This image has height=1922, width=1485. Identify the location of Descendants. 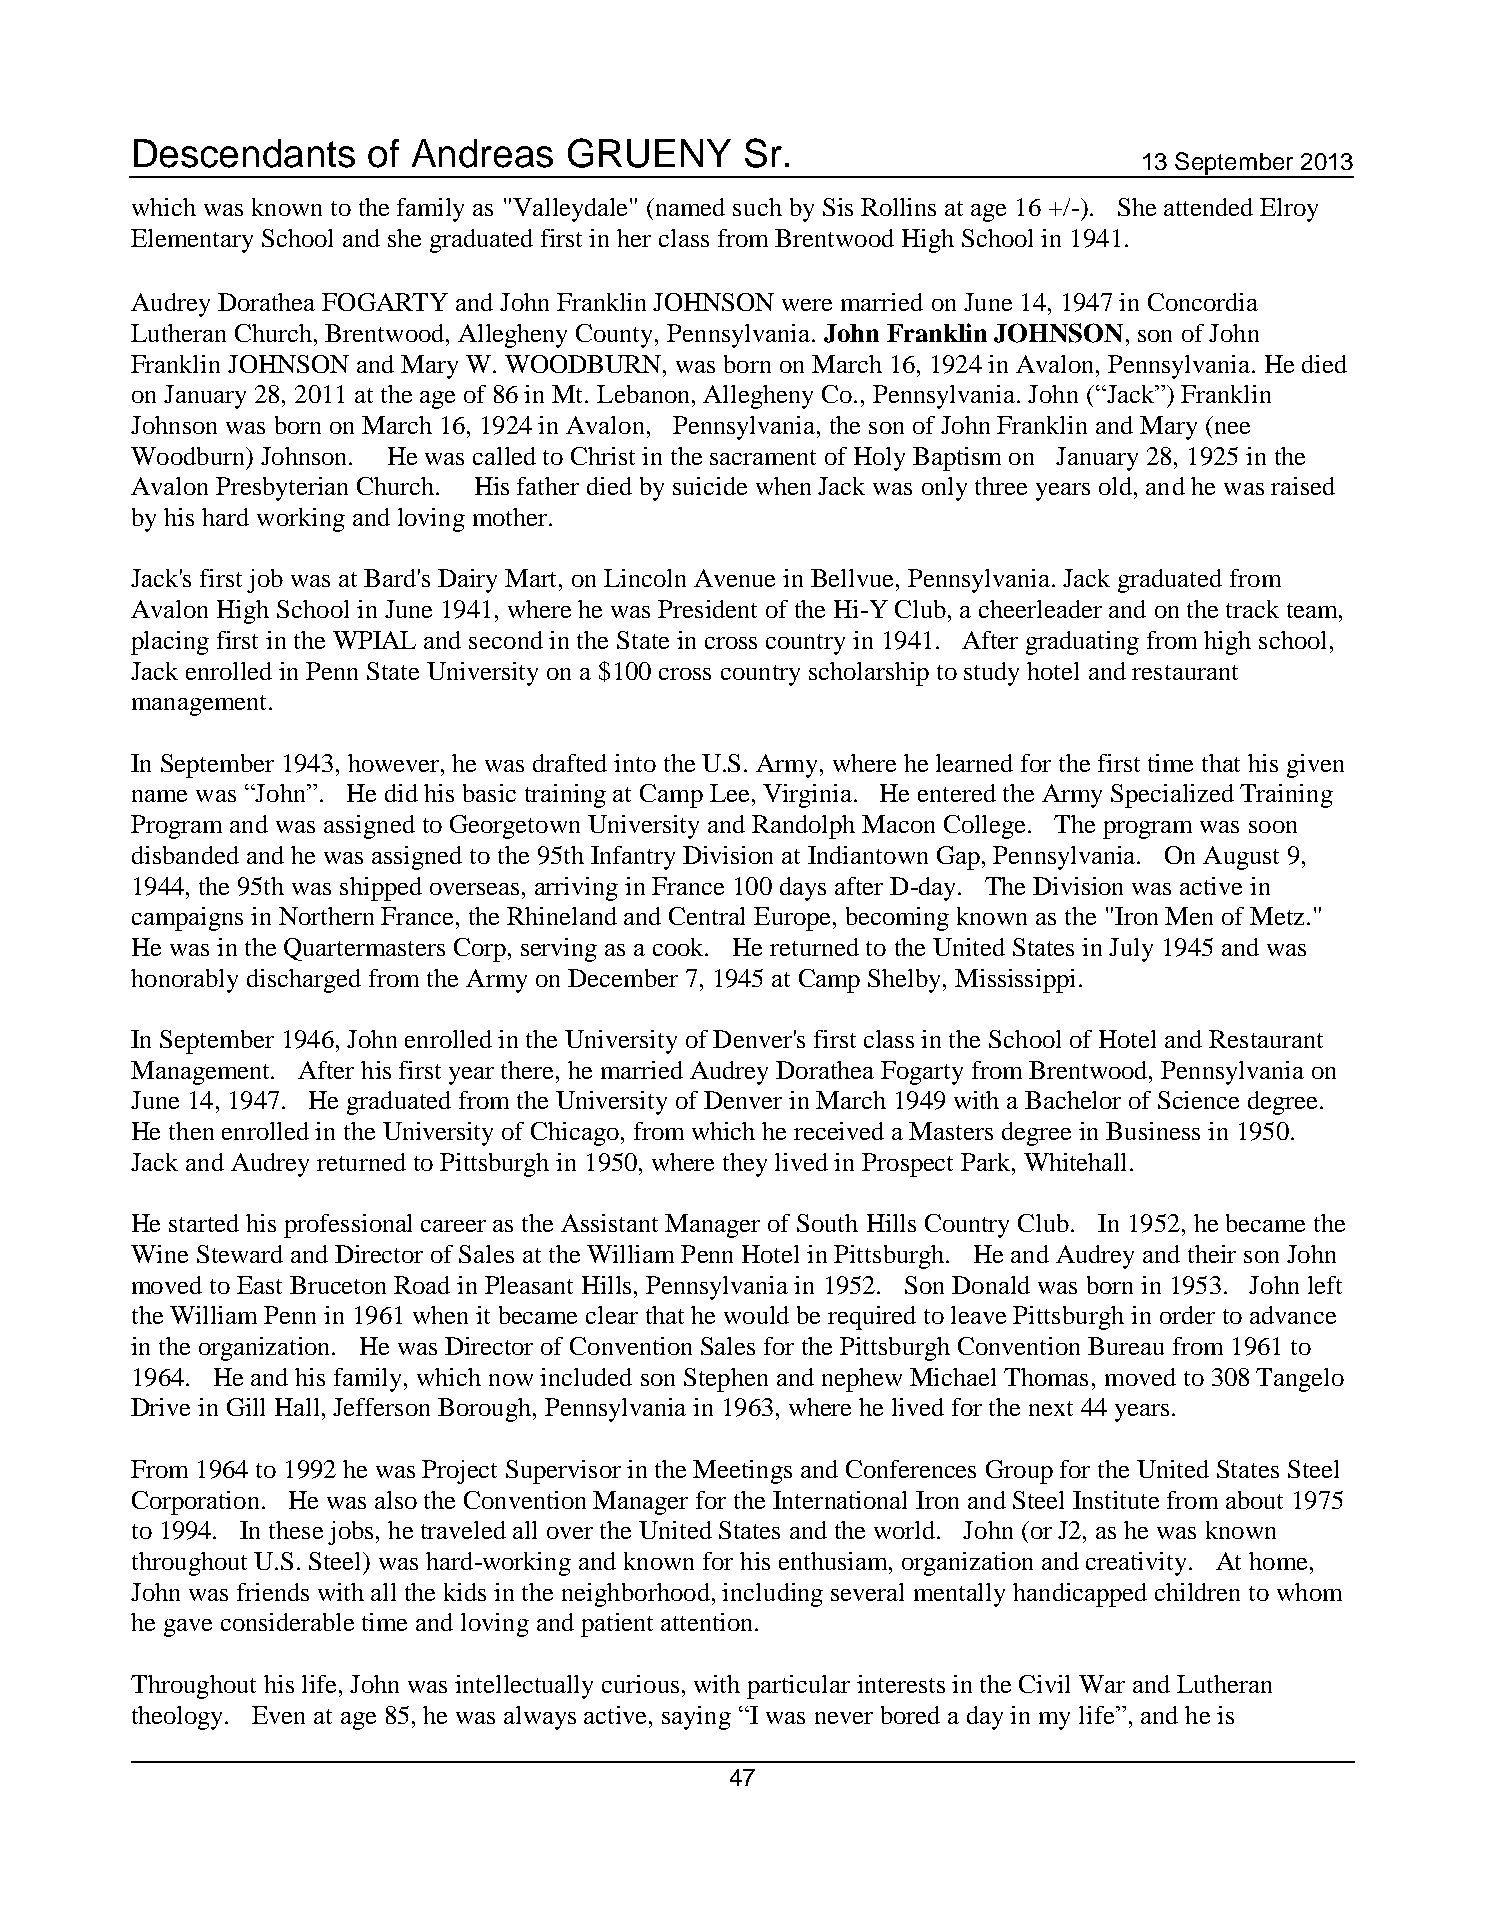
(244, 153).
